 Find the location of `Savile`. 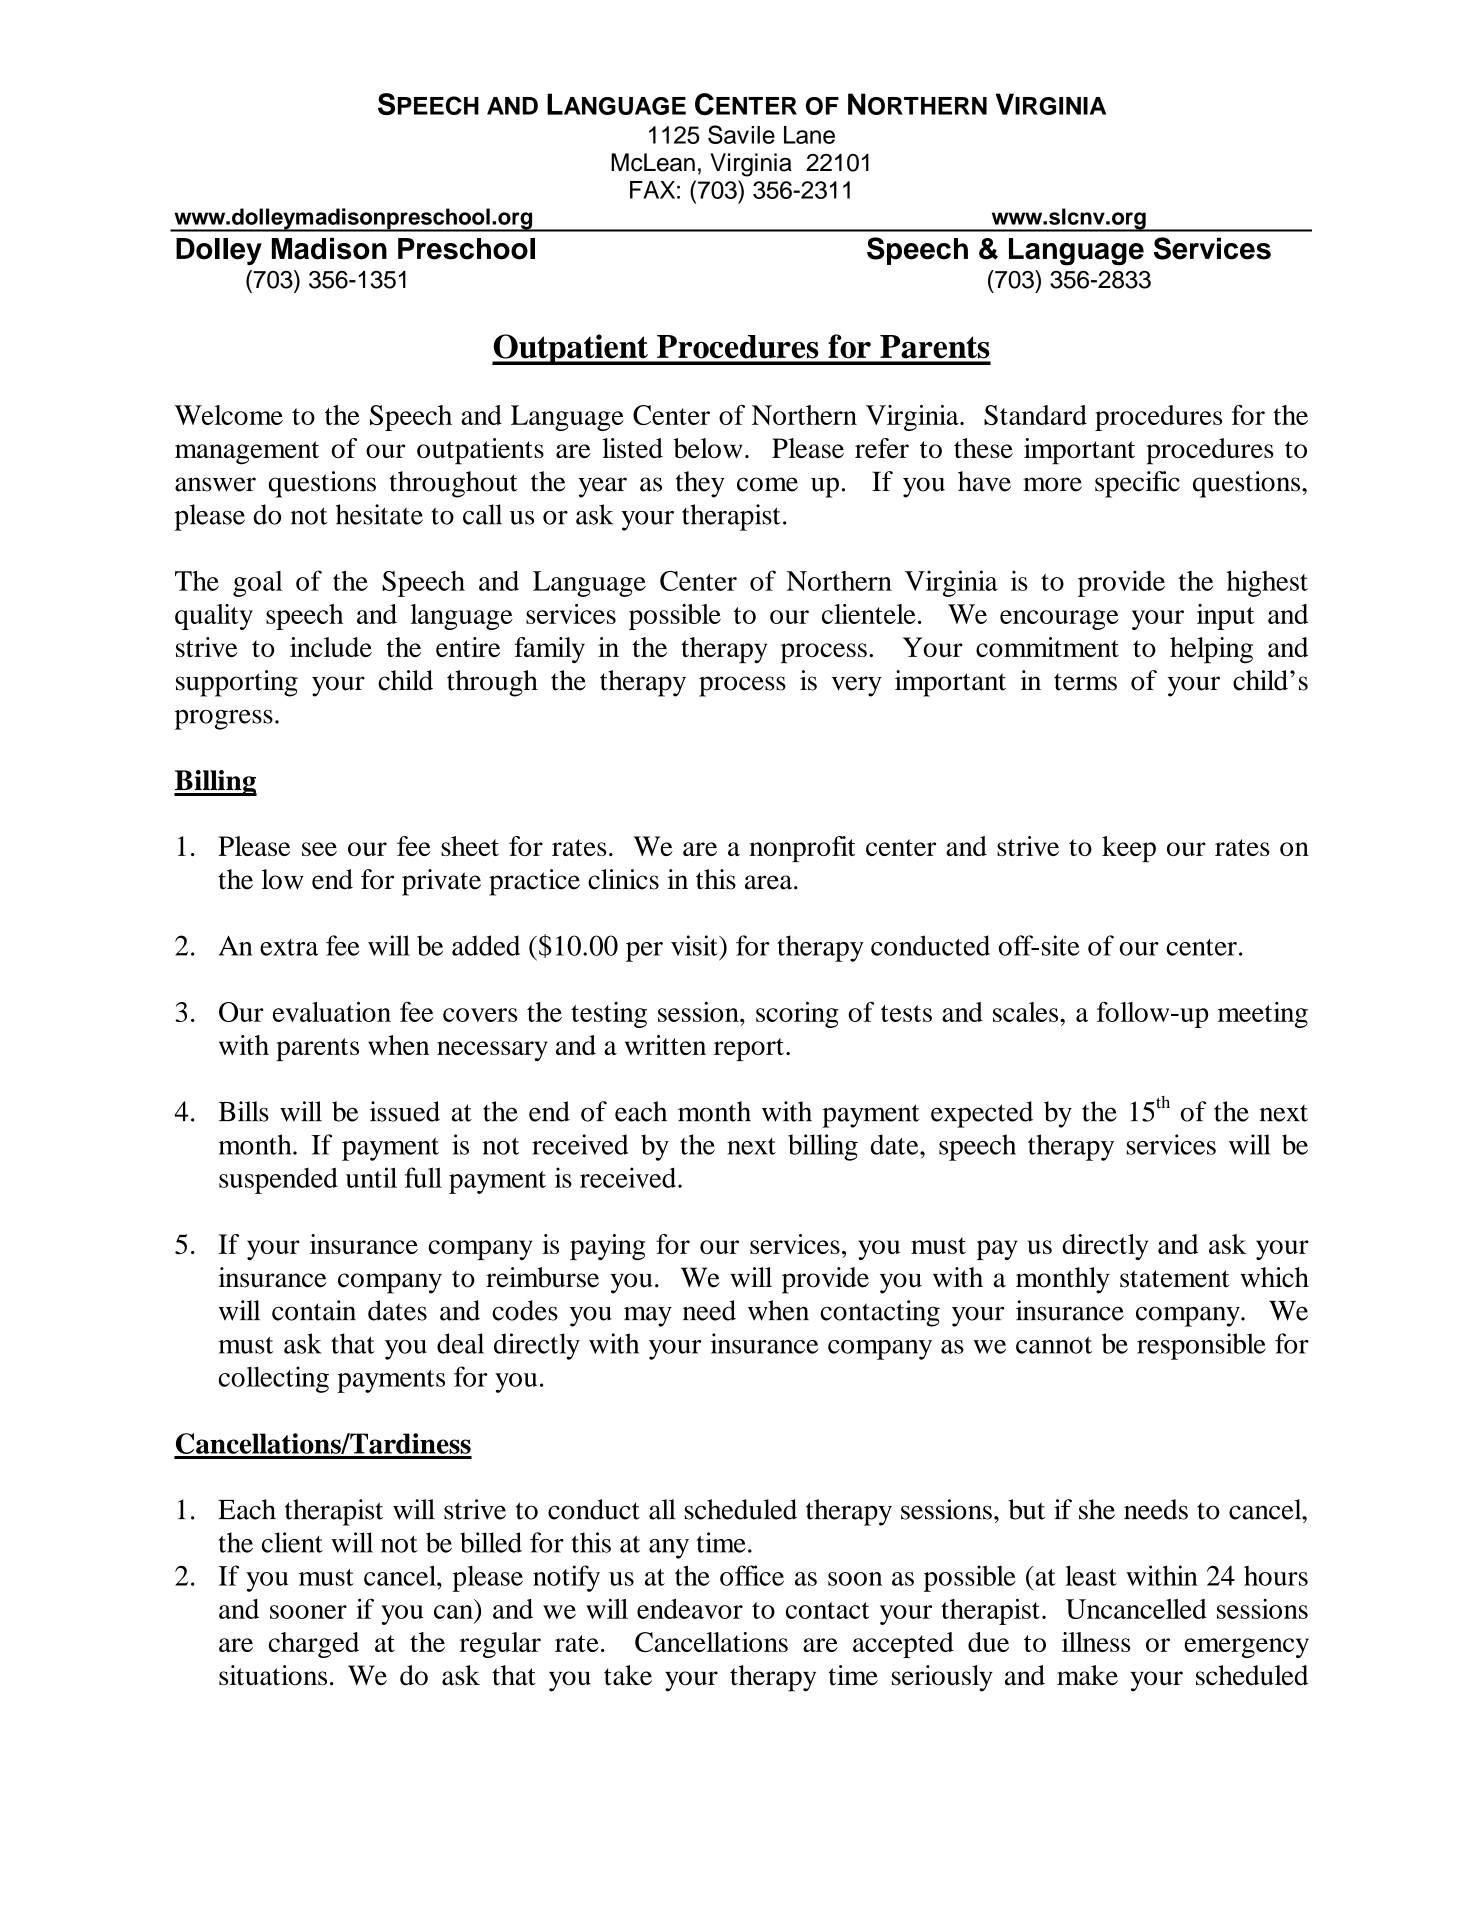

Savile is located at coordinates (741, 134).
